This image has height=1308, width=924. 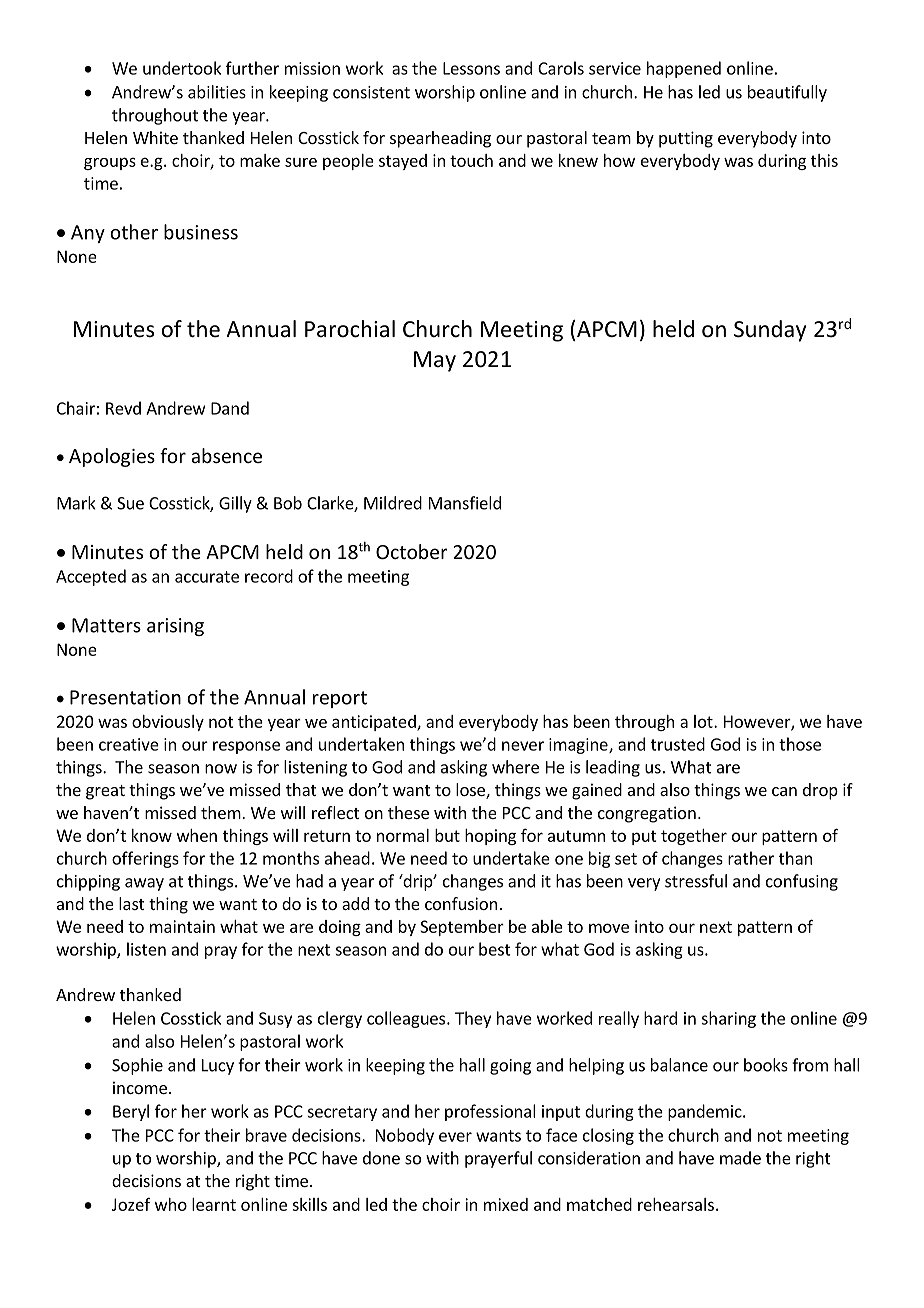 I want to click on undertook, so click(x=182, y=68).
